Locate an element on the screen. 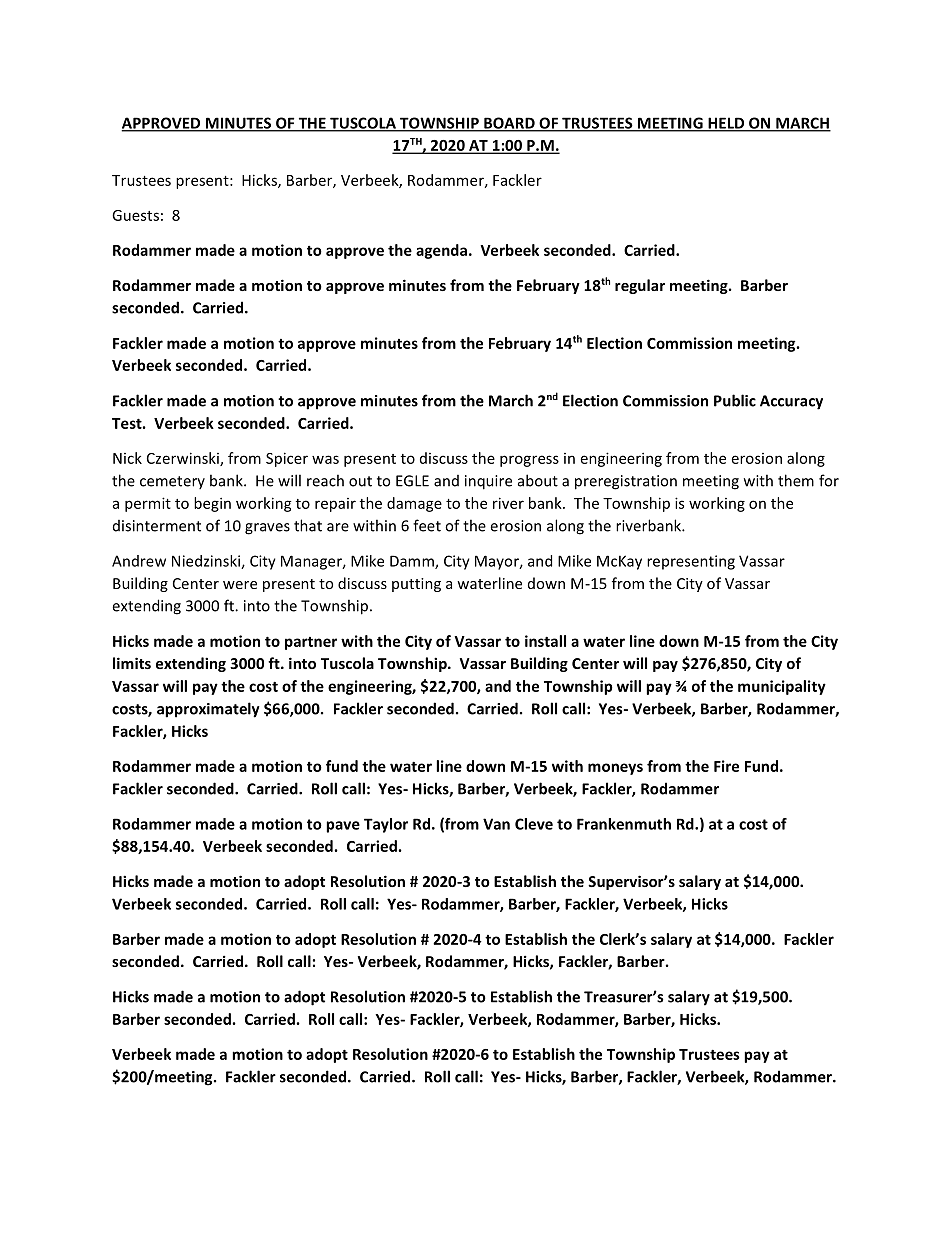 This screenshot has height=1233, width=952. cemetery is located at coordinates (172, 482).
